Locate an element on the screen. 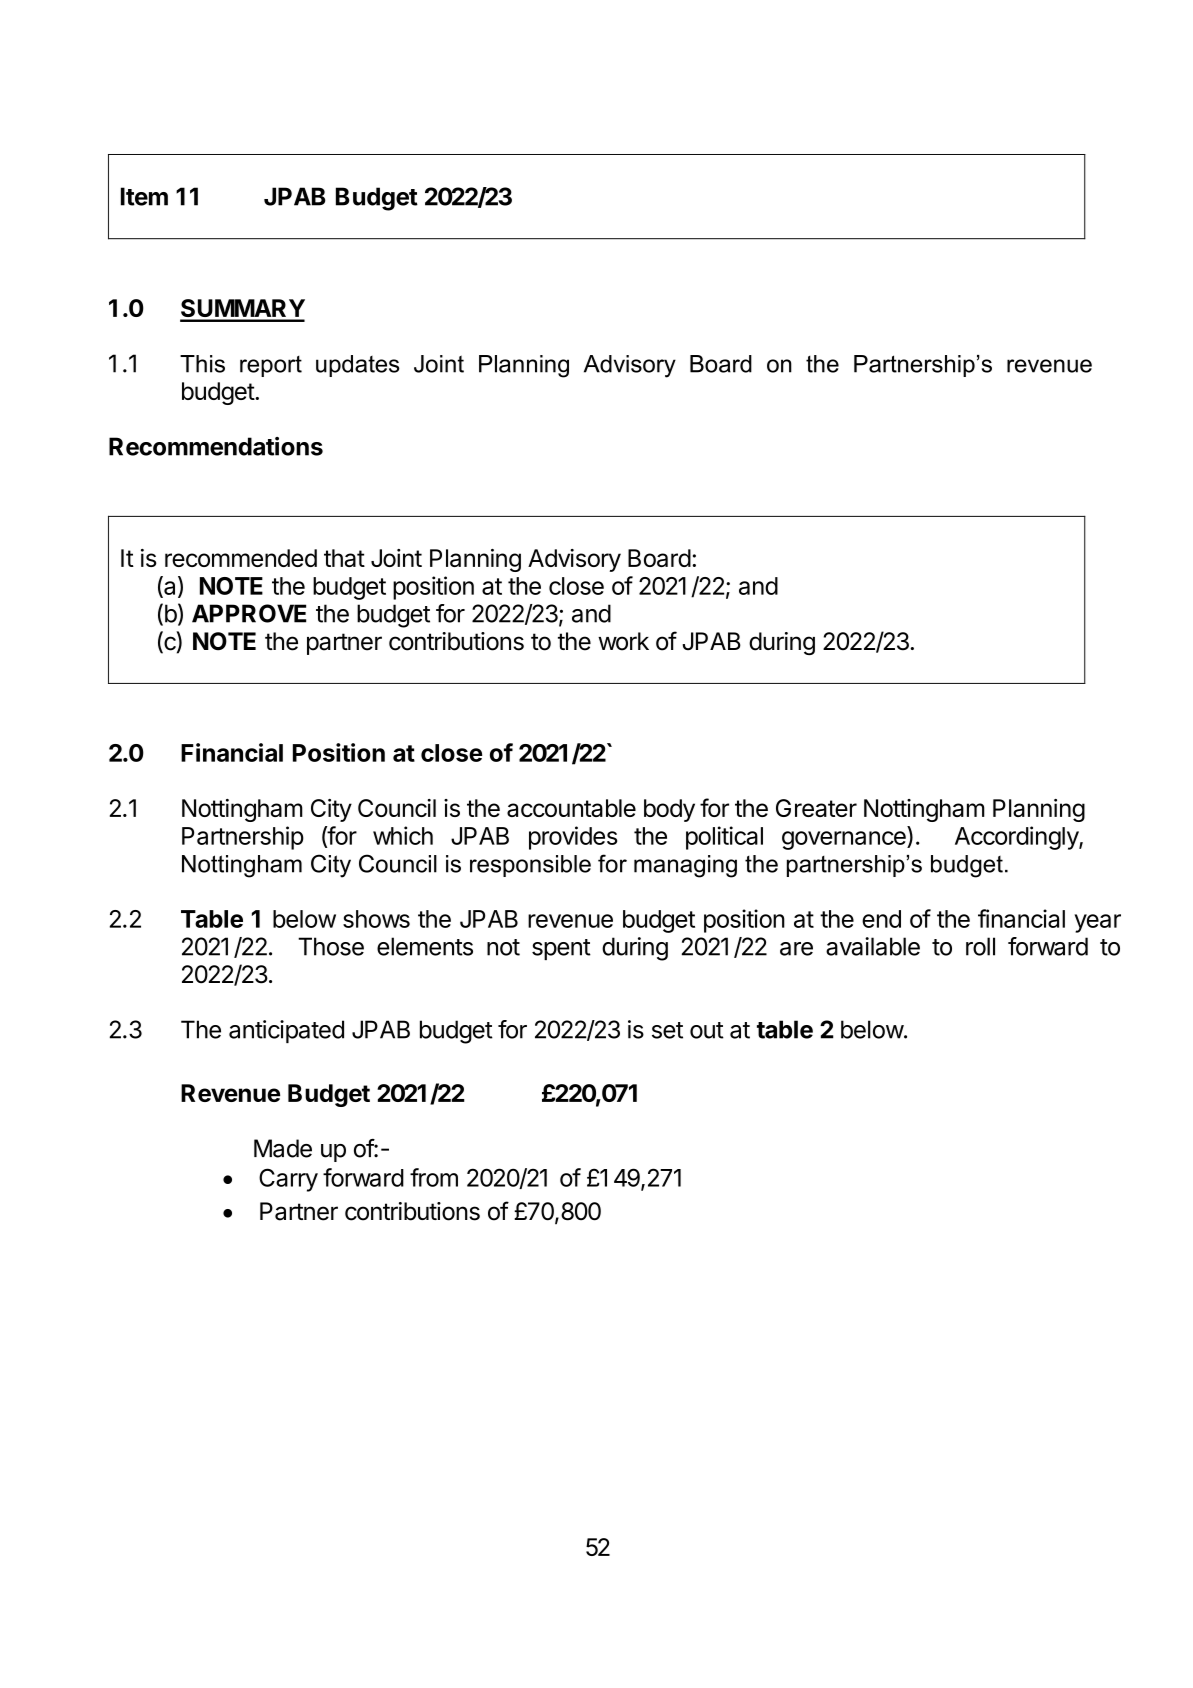 The image size is (1193, 1688). Item is located at coordinates (144, 196).
